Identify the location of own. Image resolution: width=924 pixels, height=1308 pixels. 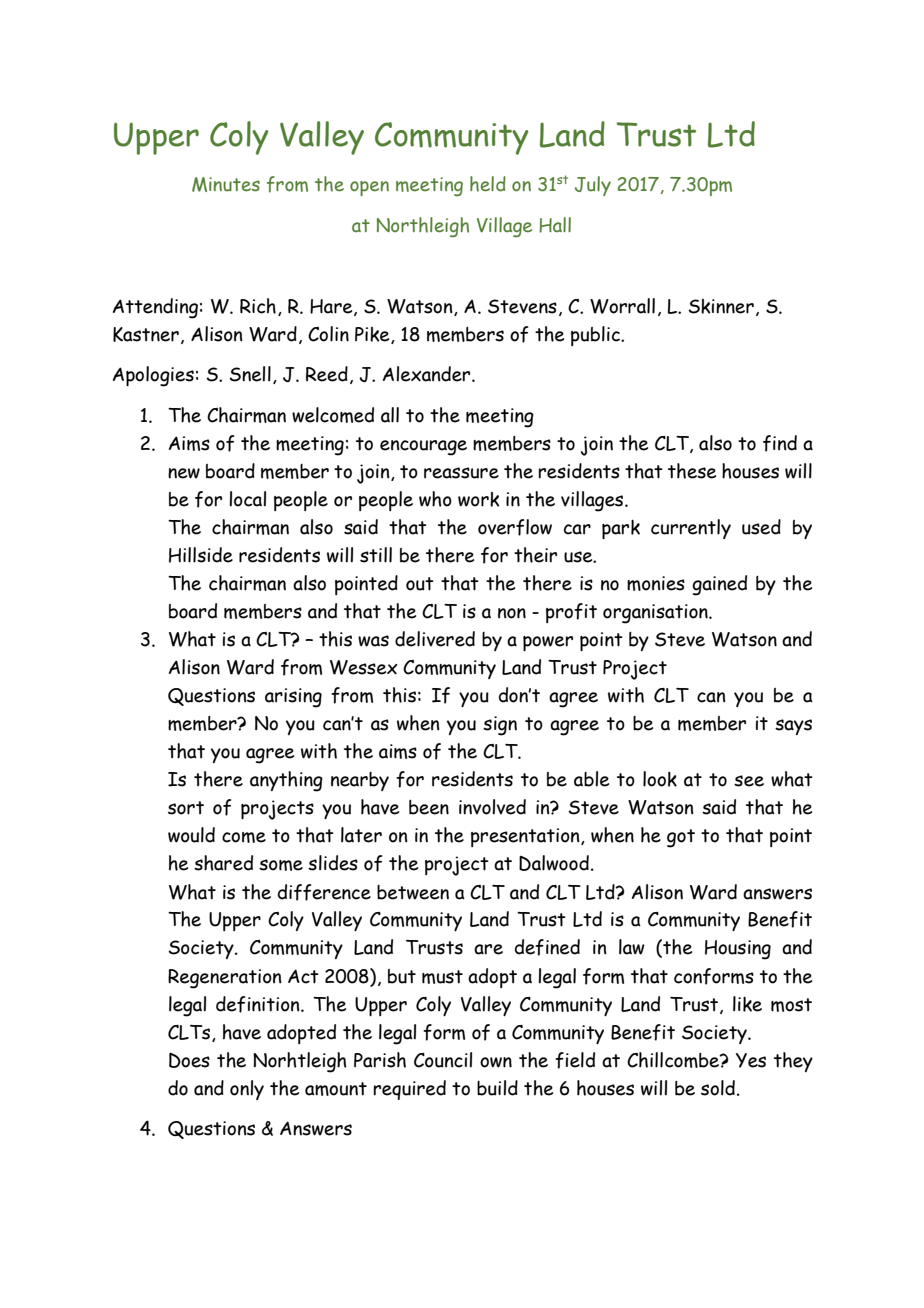
(496, 1062).
